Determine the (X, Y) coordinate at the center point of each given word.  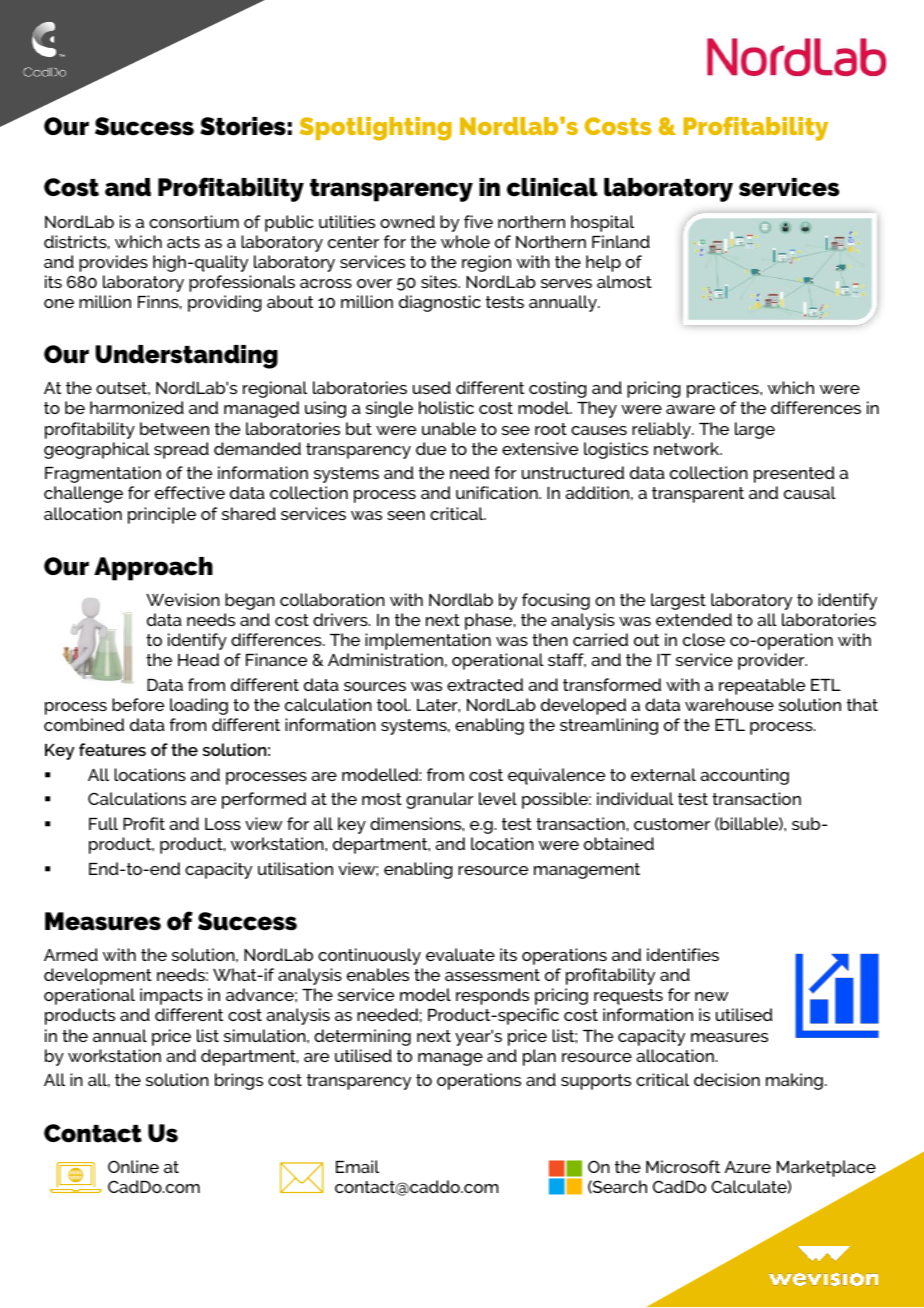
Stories (243, 126)
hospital (602, 223)
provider (772, 661)
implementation (428, 641)
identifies (683, 954)
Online (133, 1166)
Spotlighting (376, 129)
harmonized (137, 407)
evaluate (460, 954)
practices (724, 389)
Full (103, 823)
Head (198, 659)
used (432, 387)
